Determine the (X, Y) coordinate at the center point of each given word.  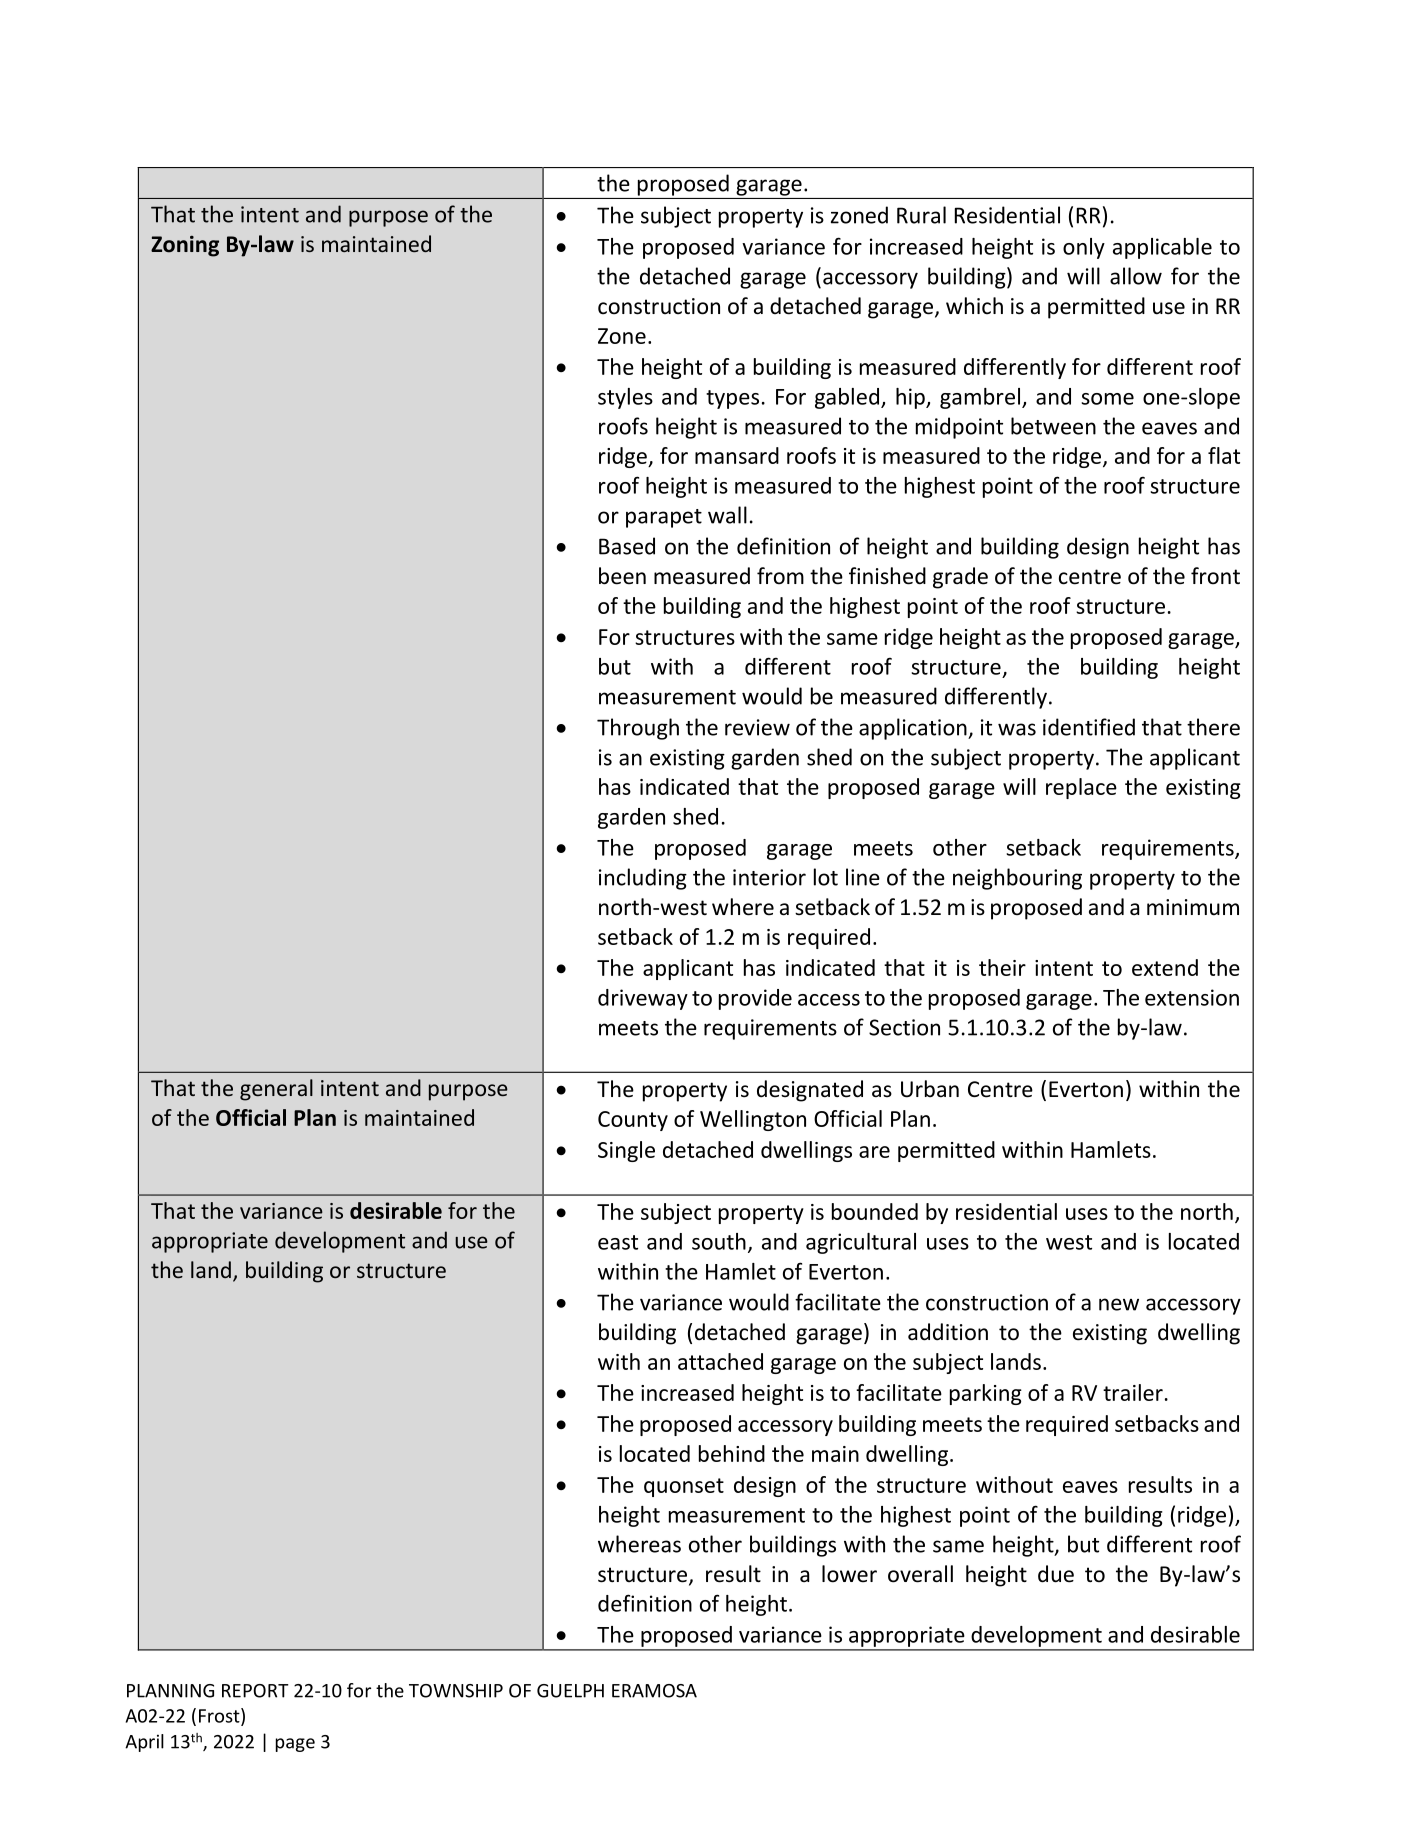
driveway (643, 999)
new (1119, 1304)
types (732, 399)
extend (1165, 967)
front (1215, 576)
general (276, 1090)
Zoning (185, 246)
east (618, 1242)
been (622, 576)
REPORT (255, 1691)
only (1084, 248)
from (780, 576)
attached (720, 1361)
